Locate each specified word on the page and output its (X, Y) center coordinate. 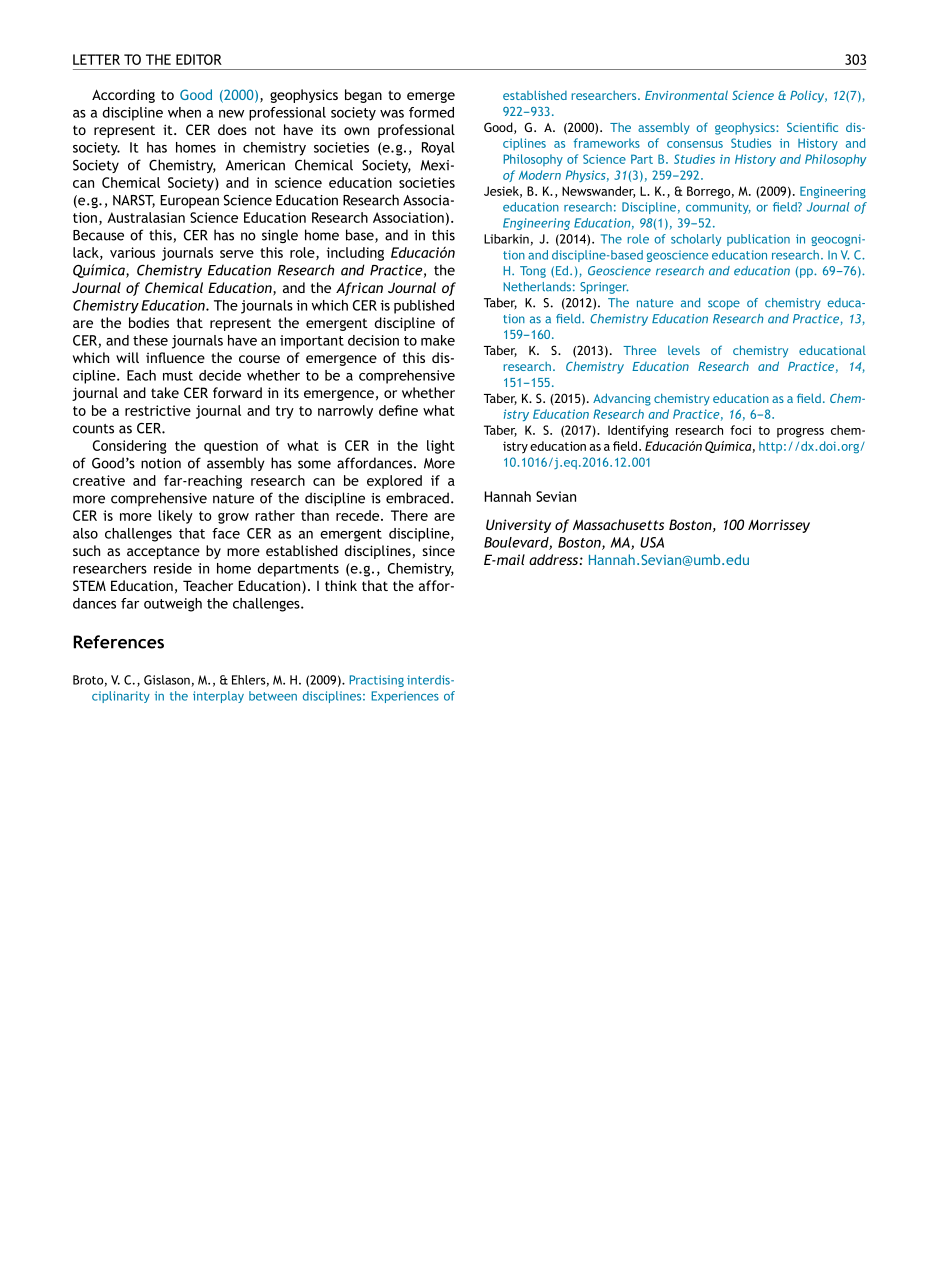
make (438, 340)
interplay (218, 697)
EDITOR (199, 59)
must (178, 376)
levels (684, 350)
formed (431, 112)
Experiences (405, 697)
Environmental (686, 95)
